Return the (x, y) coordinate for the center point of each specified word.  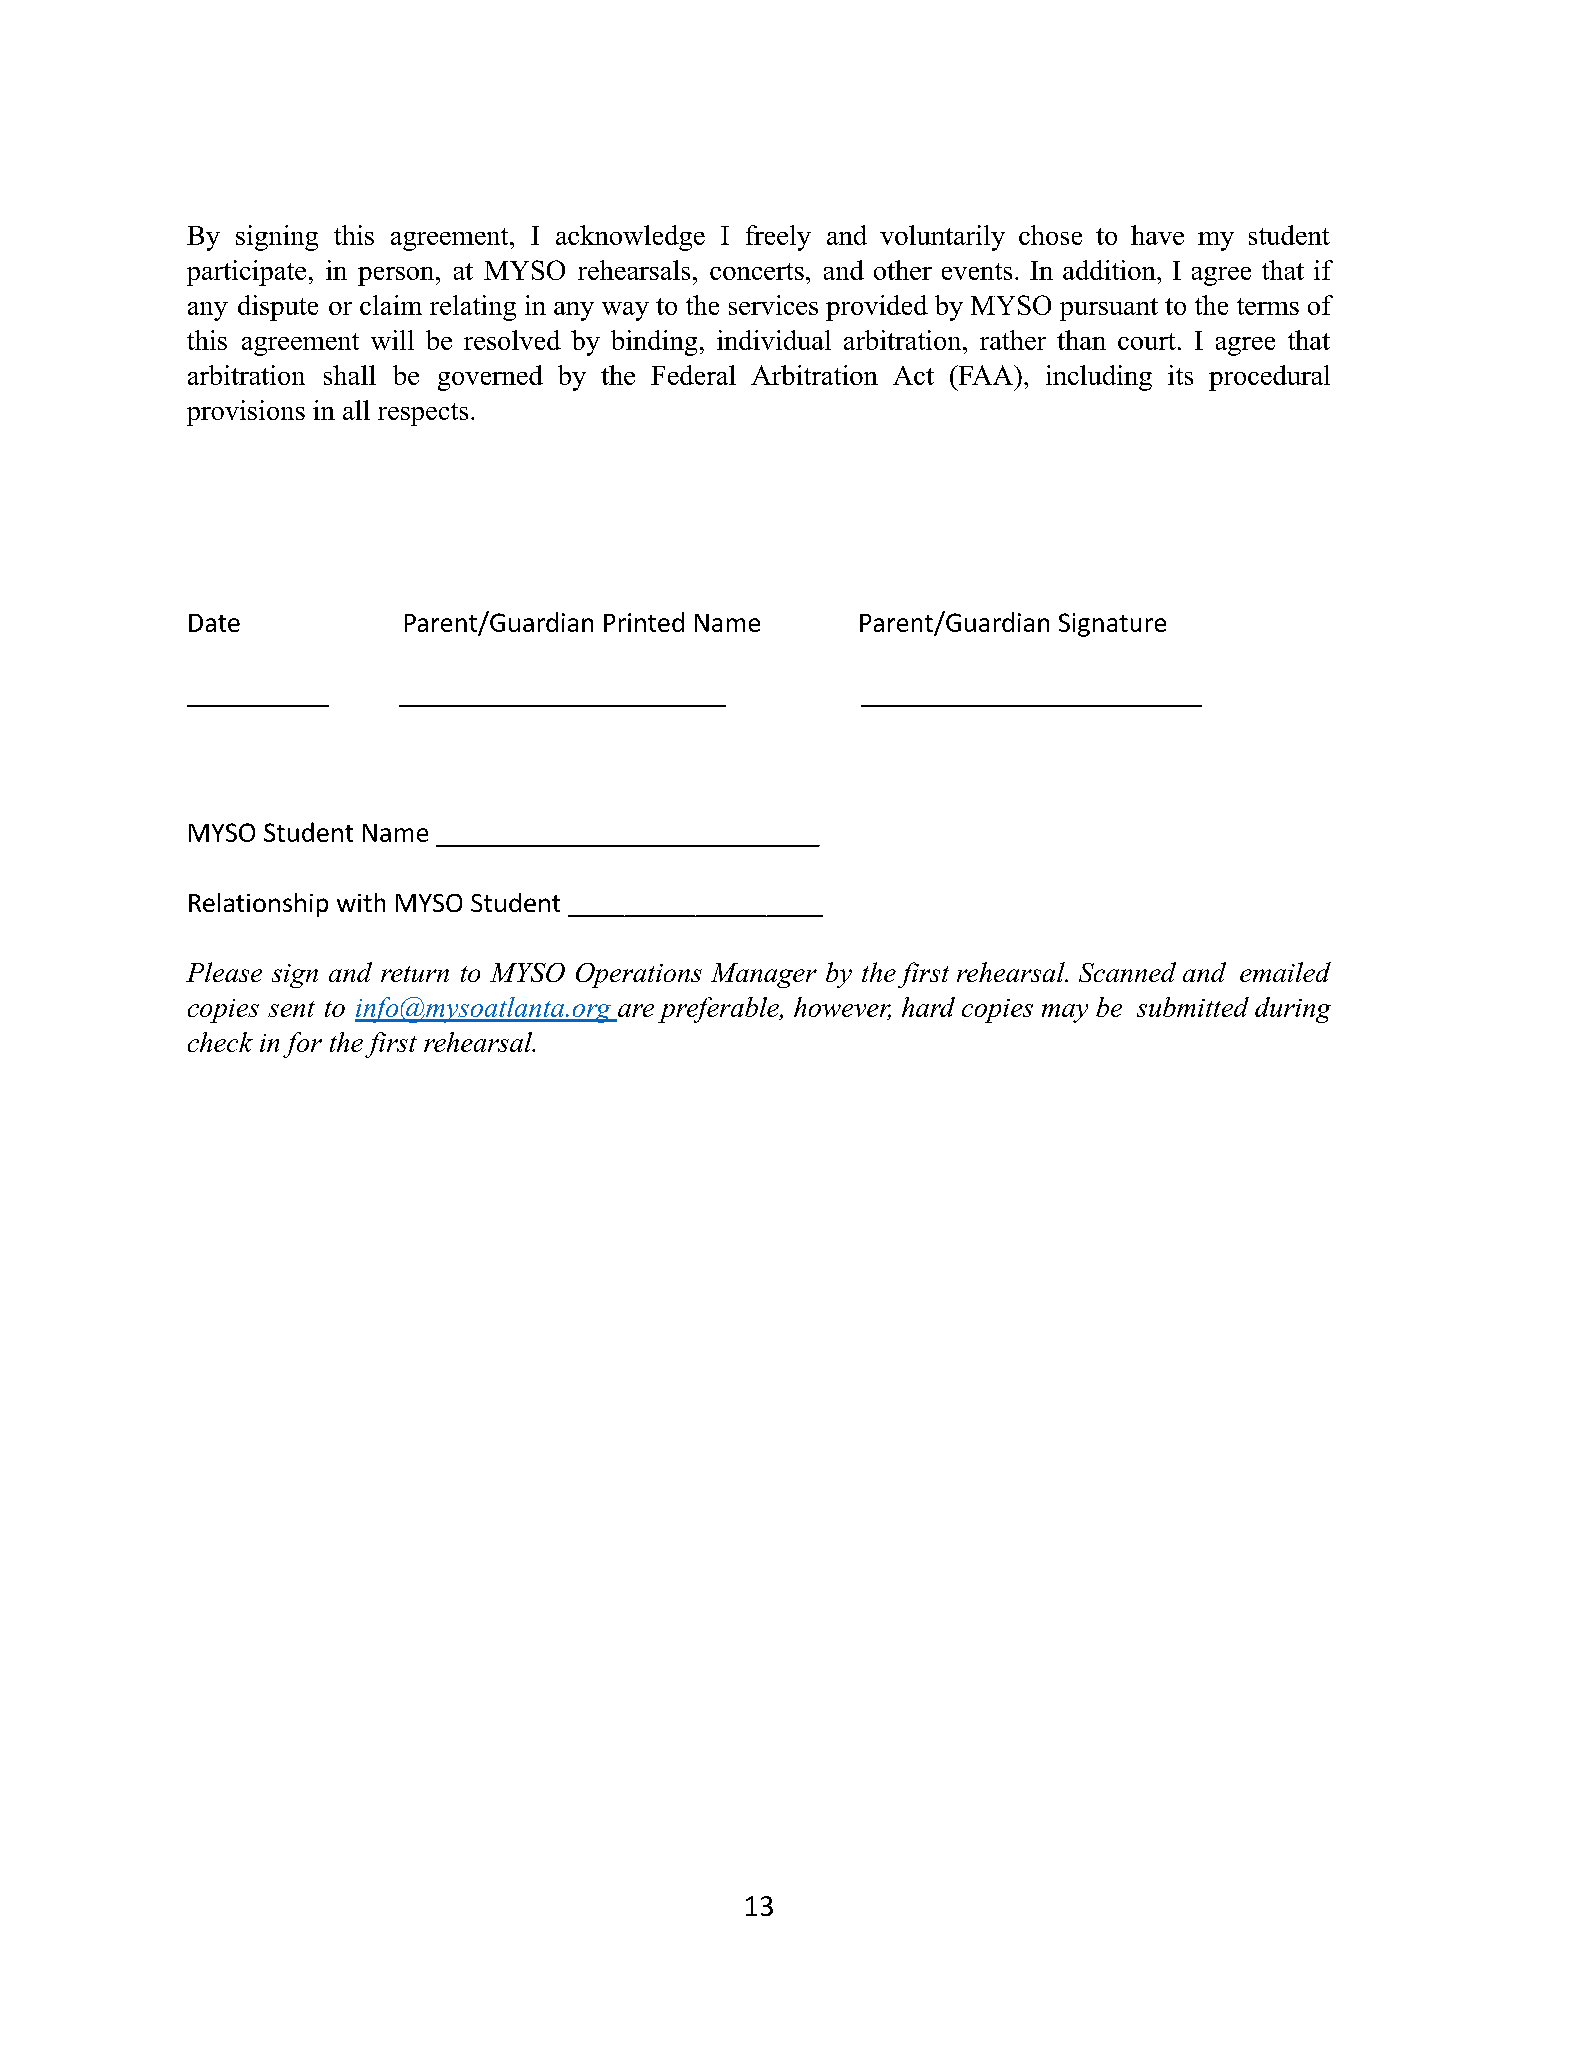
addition (1110, 270)
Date (214, 623)
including (1099, 378)
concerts (757, 271)
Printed (644, 622)
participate (246, 273)
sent (291, 1009)
